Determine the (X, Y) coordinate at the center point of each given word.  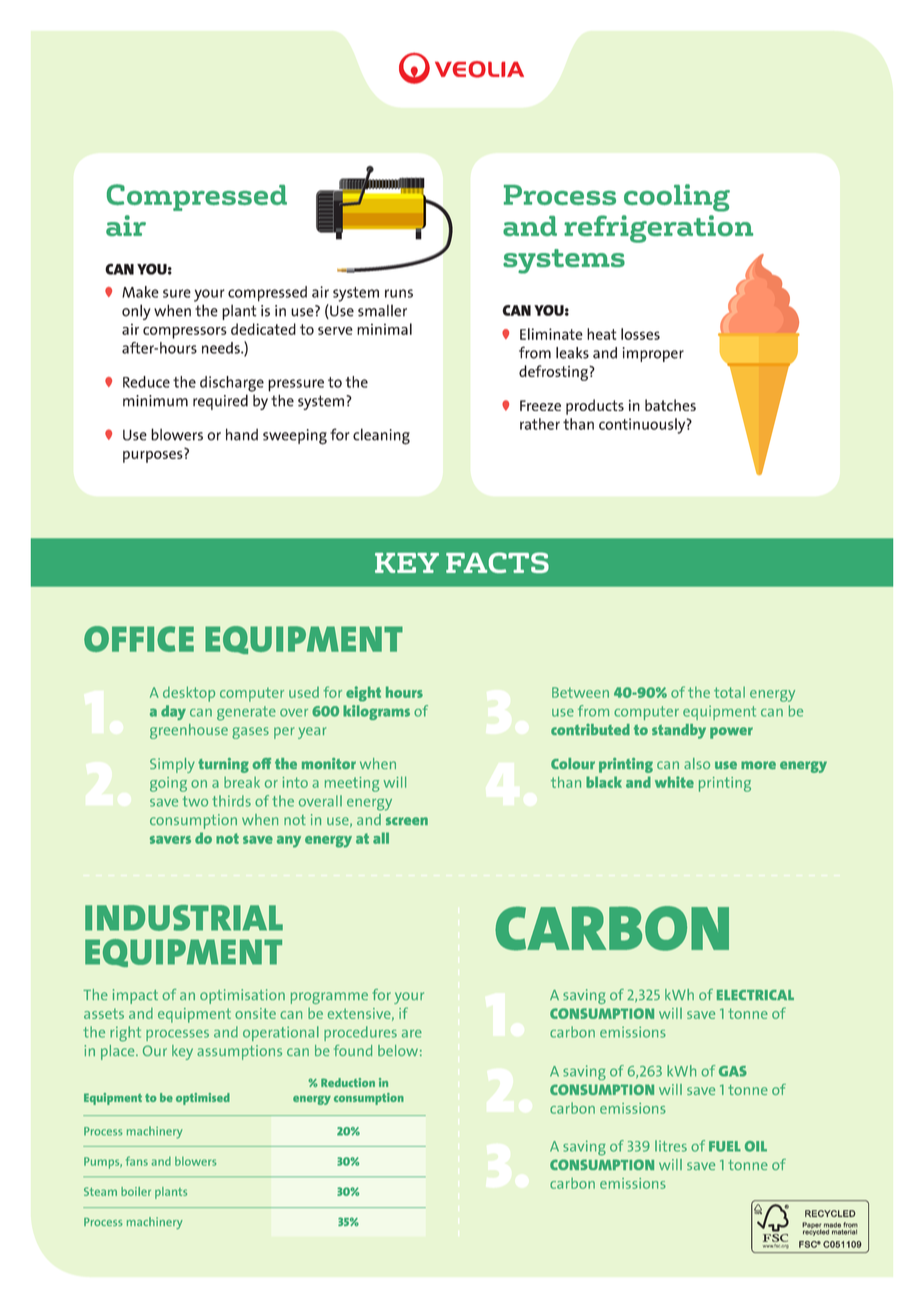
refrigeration (658, 229)
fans (137, 1161)
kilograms (376, 712)
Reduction (348, 1082)
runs (399, 293)
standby (679, 731)
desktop (189, 694)
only (136, 312)
